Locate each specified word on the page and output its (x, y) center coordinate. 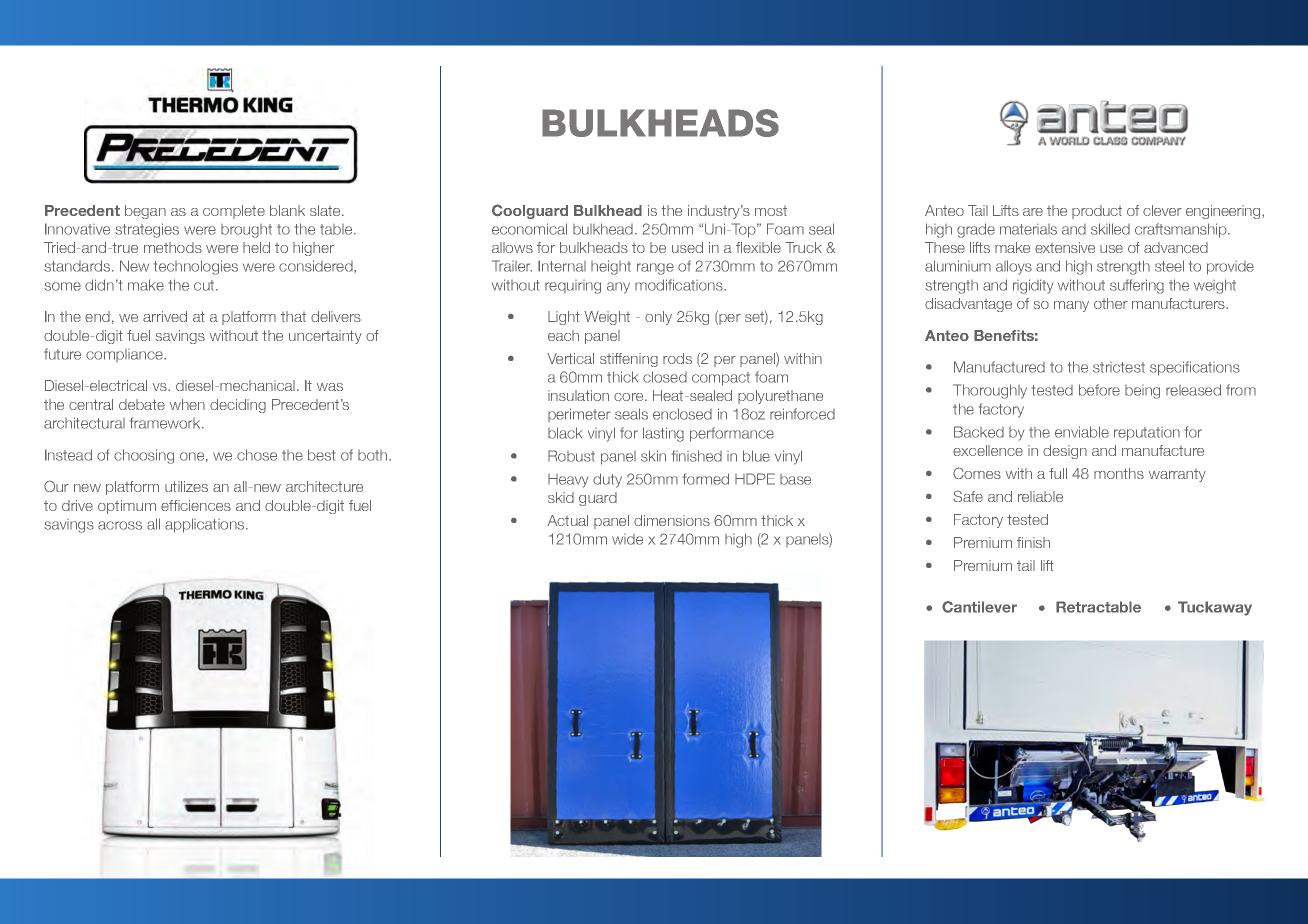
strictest (1119, 367)
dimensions (672, 520)
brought (246, 231)
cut (205, 285)
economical (529, 229)
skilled (1110, 229)
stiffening (629, 360)
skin (653, 456)
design (1065, 452)
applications (206, 525)
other (1111, 303)
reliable (1040, 496)
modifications (680, 285)
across (120, 525)
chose (257, 455)
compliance (125, 355)
